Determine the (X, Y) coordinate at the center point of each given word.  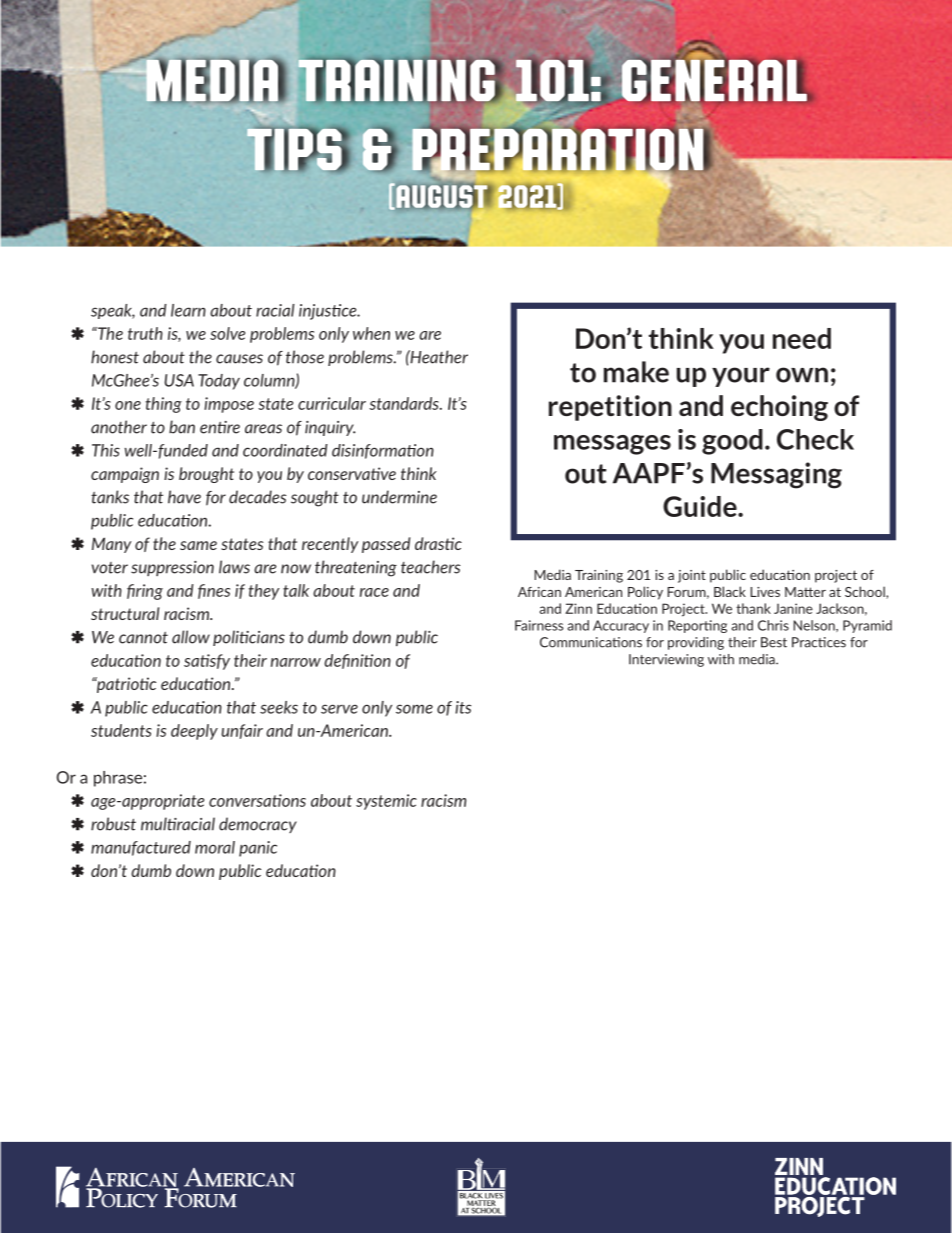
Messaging (776, 475)
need (802, 338)
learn (188, 310)
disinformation (383, 451)
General (715, 80)
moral (215, 847)
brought (206, 475)
